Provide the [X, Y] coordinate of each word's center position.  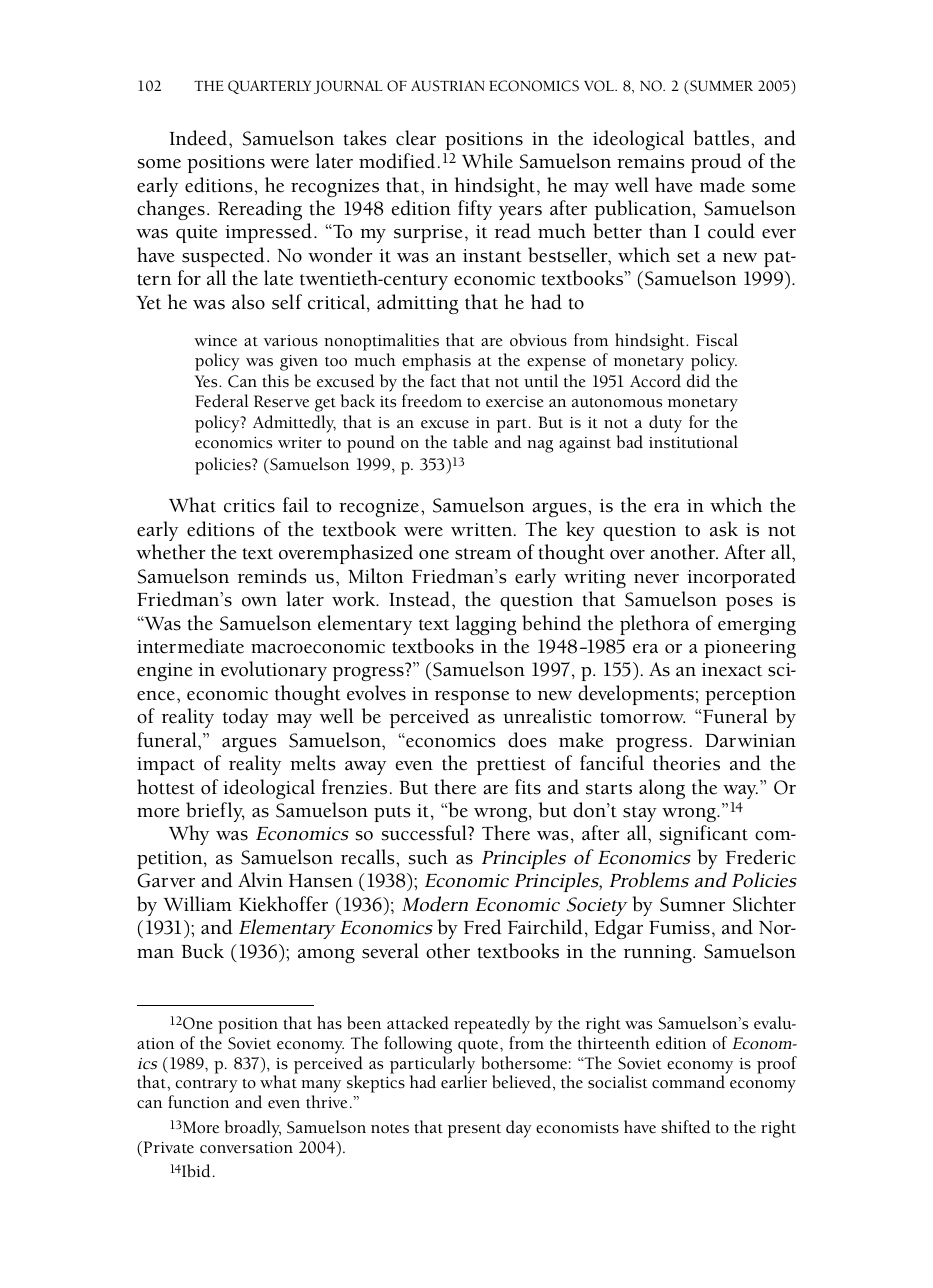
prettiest [511, 766]
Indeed [199, 138]
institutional [693, 442]
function [198, 1102]
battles [722, 138]
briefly [215, 812]
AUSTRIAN [448, 86]
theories [686, 763]
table [470, 442]
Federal [222, 401]
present [474, 1131]
